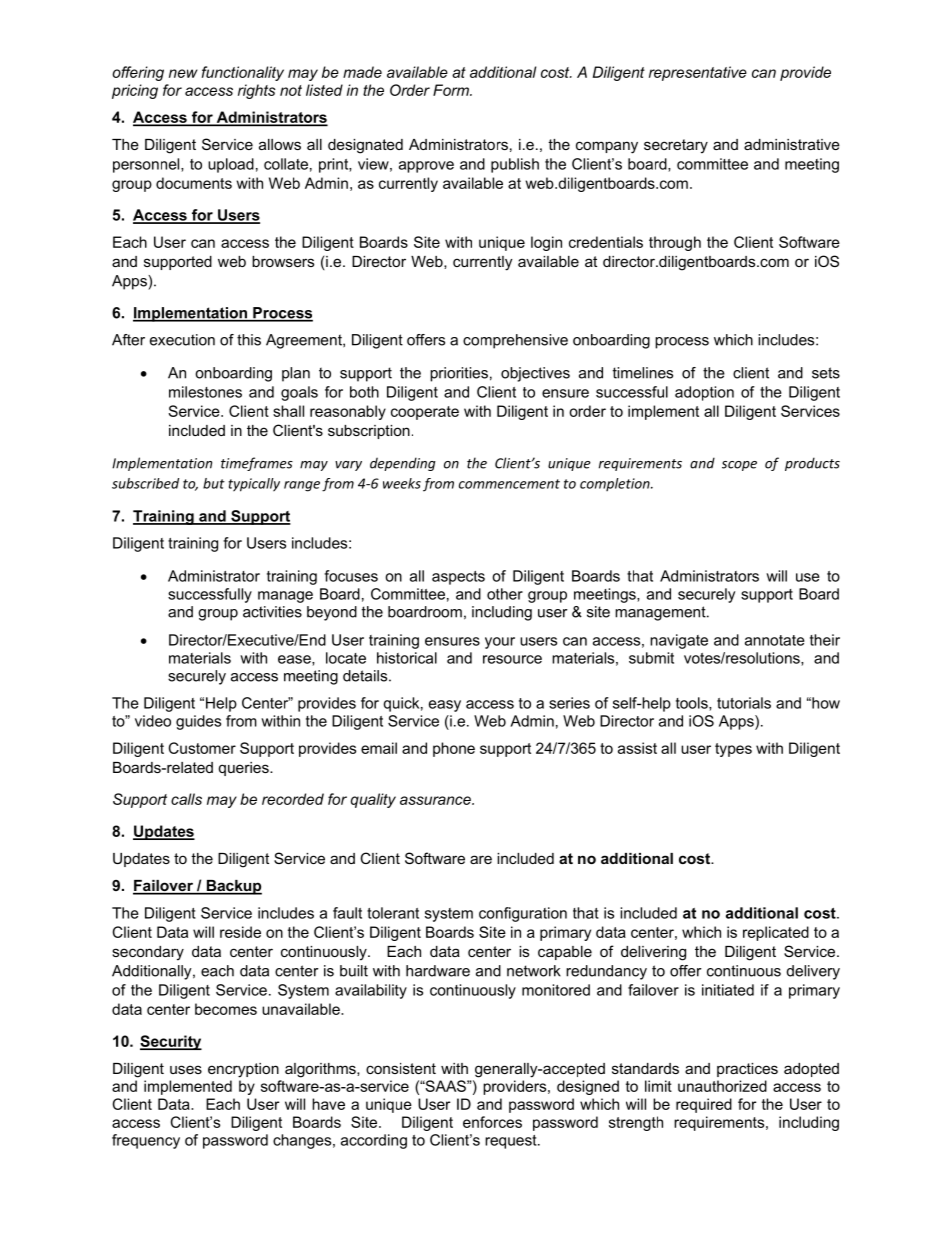 Image resolution: width=952 pixels, height=1233 pixels. I want to click on execution, so click(182, 340).
